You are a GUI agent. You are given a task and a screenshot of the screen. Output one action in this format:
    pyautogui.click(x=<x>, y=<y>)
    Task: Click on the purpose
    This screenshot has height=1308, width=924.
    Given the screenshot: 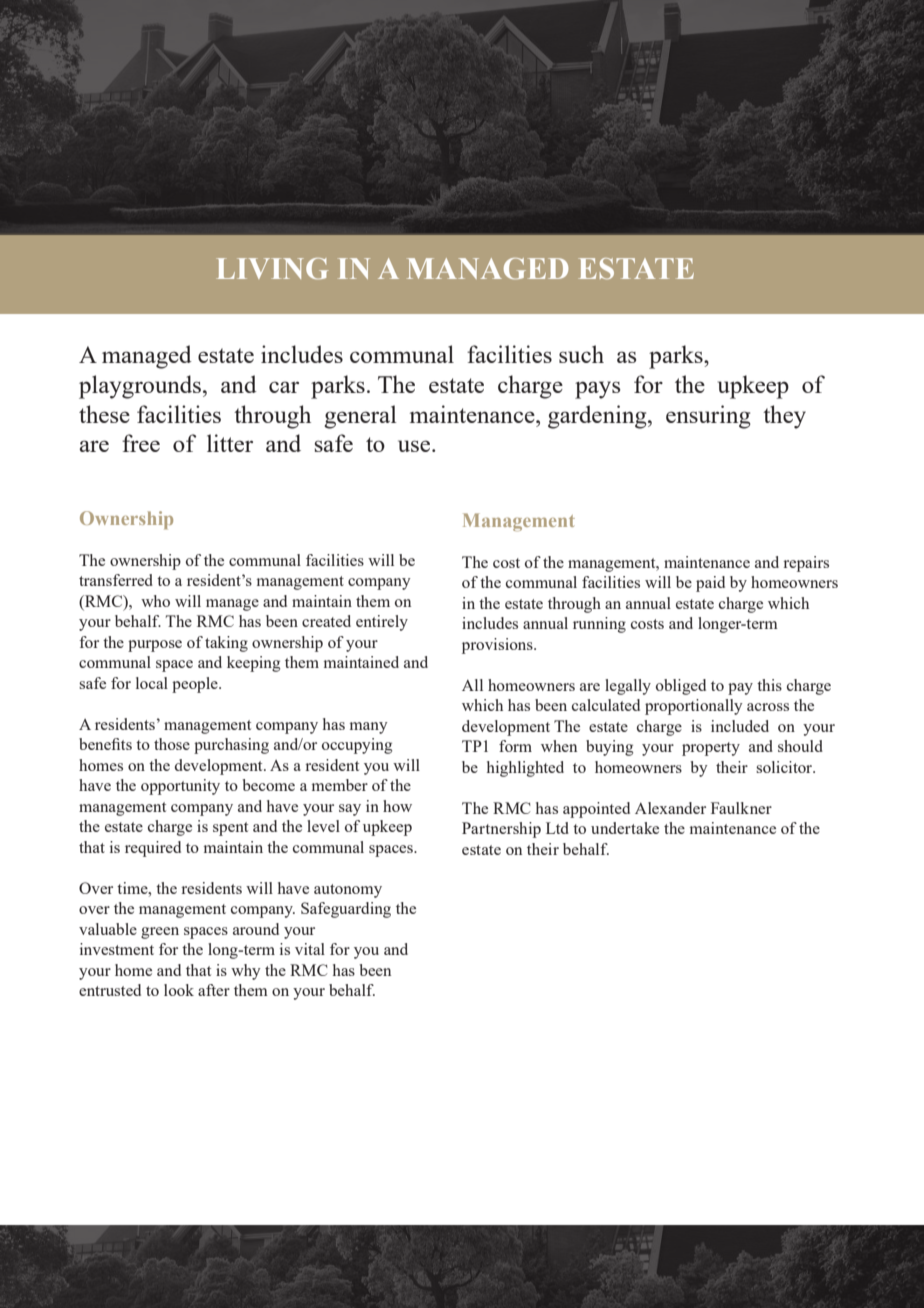 What is the action you would take?
    pyautogui.click(x=155, y=646)
